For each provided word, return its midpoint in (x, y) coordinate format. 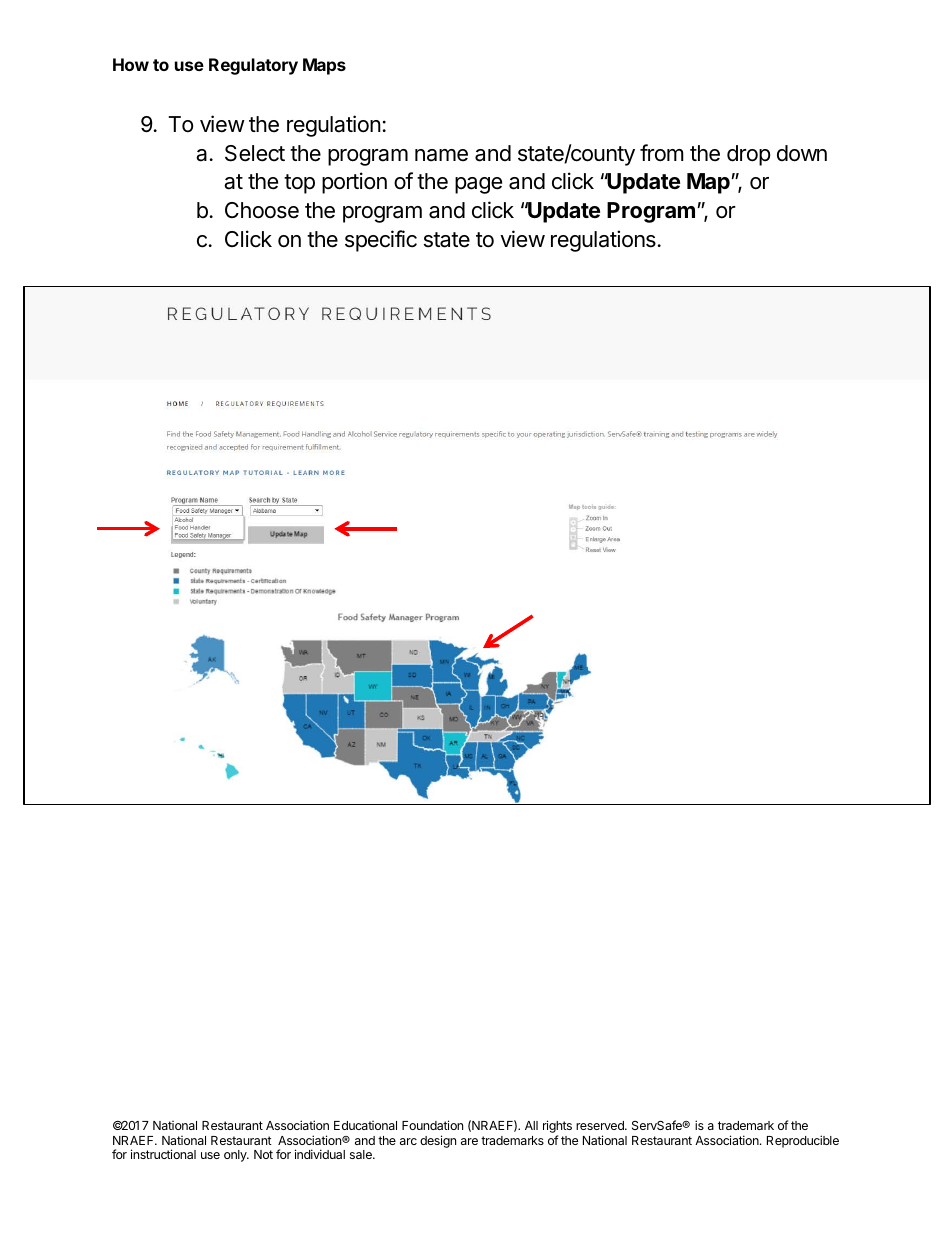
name (441, 155)
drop (749, 155)
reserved (601, 1125)
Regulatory (253, 66)
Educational (365, 1125)
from (662, 153)
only (236, 1156)
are (469, 1141)
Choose (262, 210)
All (531, 1125)
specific (381, 241)
